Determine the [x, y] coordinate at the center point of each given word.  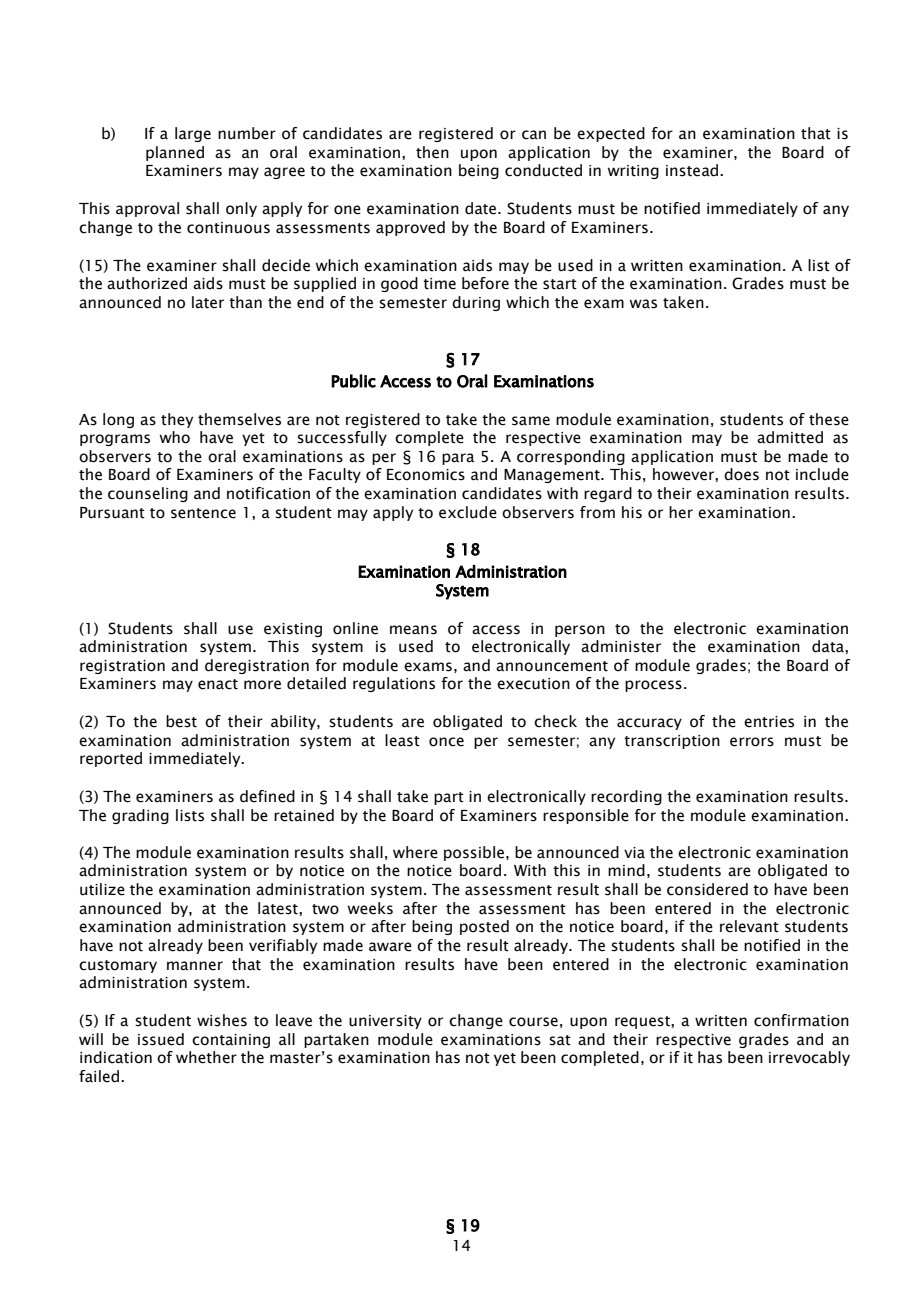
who [175, 437]
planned [175, 153]
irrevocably [809, 1058]
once [446, 742]
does [741, 474]
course [533, 1022]
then [432, 152]
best [181, 721]
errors [752, 742]
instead [693, 170]
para [458, 459]
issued [161, 1039]
